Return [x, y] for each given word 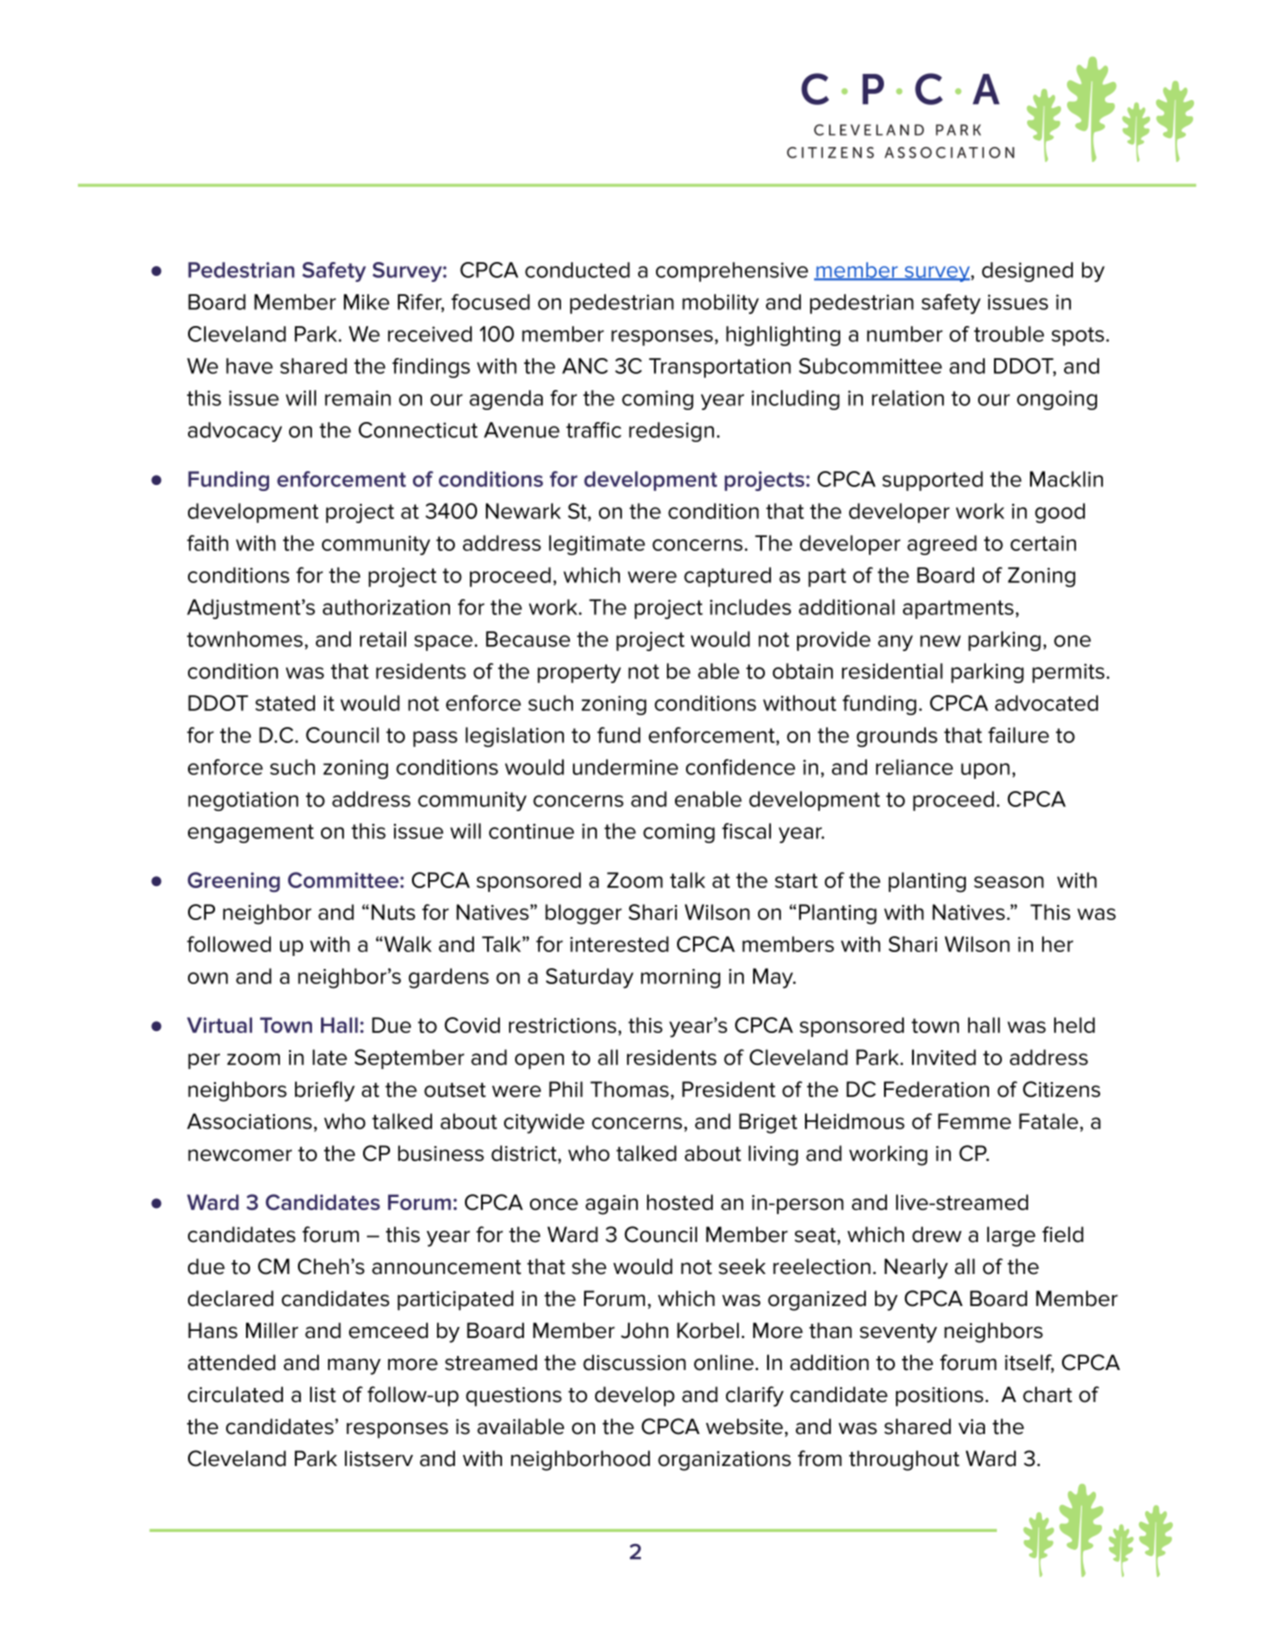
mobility [720, 304]
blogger [583, 914]
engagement [251, 833]
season [1009, 882]
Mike [366, 302]
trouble [1009, 334]
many [354, 1366]
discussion [634, 1362]
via [971, 1427]
